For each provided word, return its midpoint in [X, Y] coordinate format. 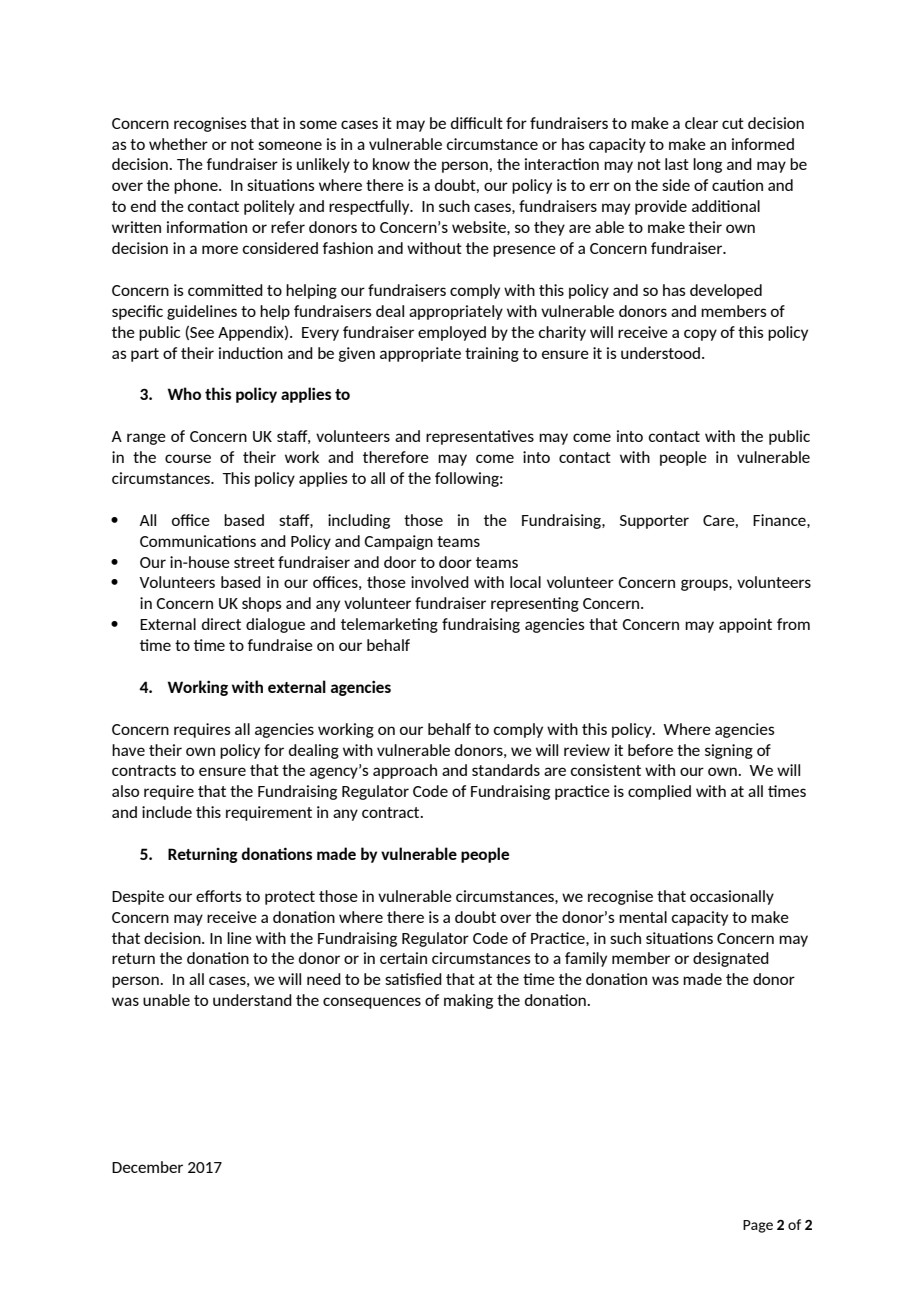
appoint [745, 625]
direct [221, 624]
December [147, 1167]
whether [178, 144]
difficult [477, 123]
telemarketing [389, 625]
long [707, 165]
